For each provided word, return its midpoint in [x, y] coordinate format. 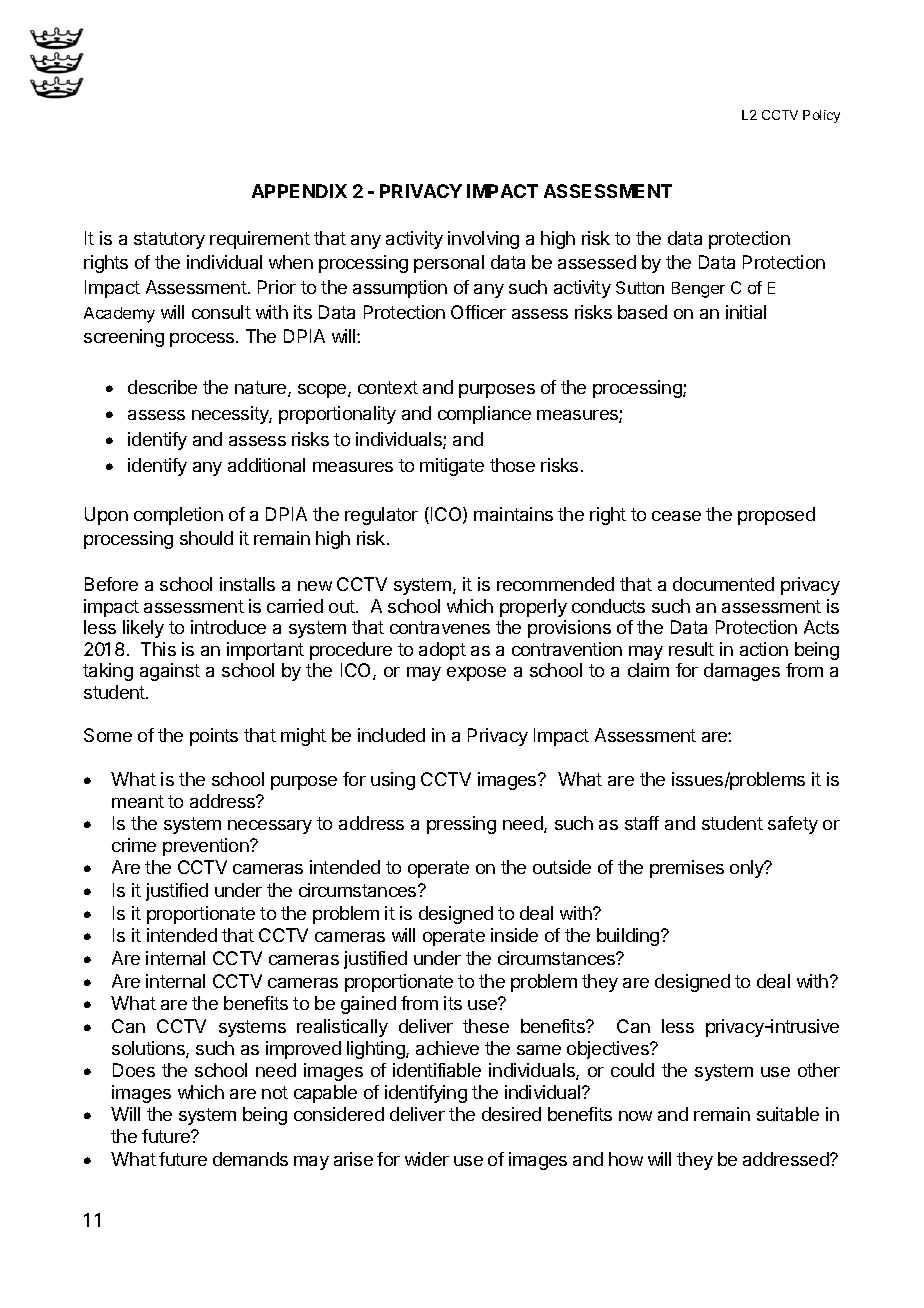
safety [793, 825]
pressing [461, 825]
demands [250, 1159]
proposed [776, 516]
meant [138, 801]
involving [483, 240]
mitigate [452, 467]
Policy [821, 116]
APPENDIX [299, 191]
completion [178, 516]
